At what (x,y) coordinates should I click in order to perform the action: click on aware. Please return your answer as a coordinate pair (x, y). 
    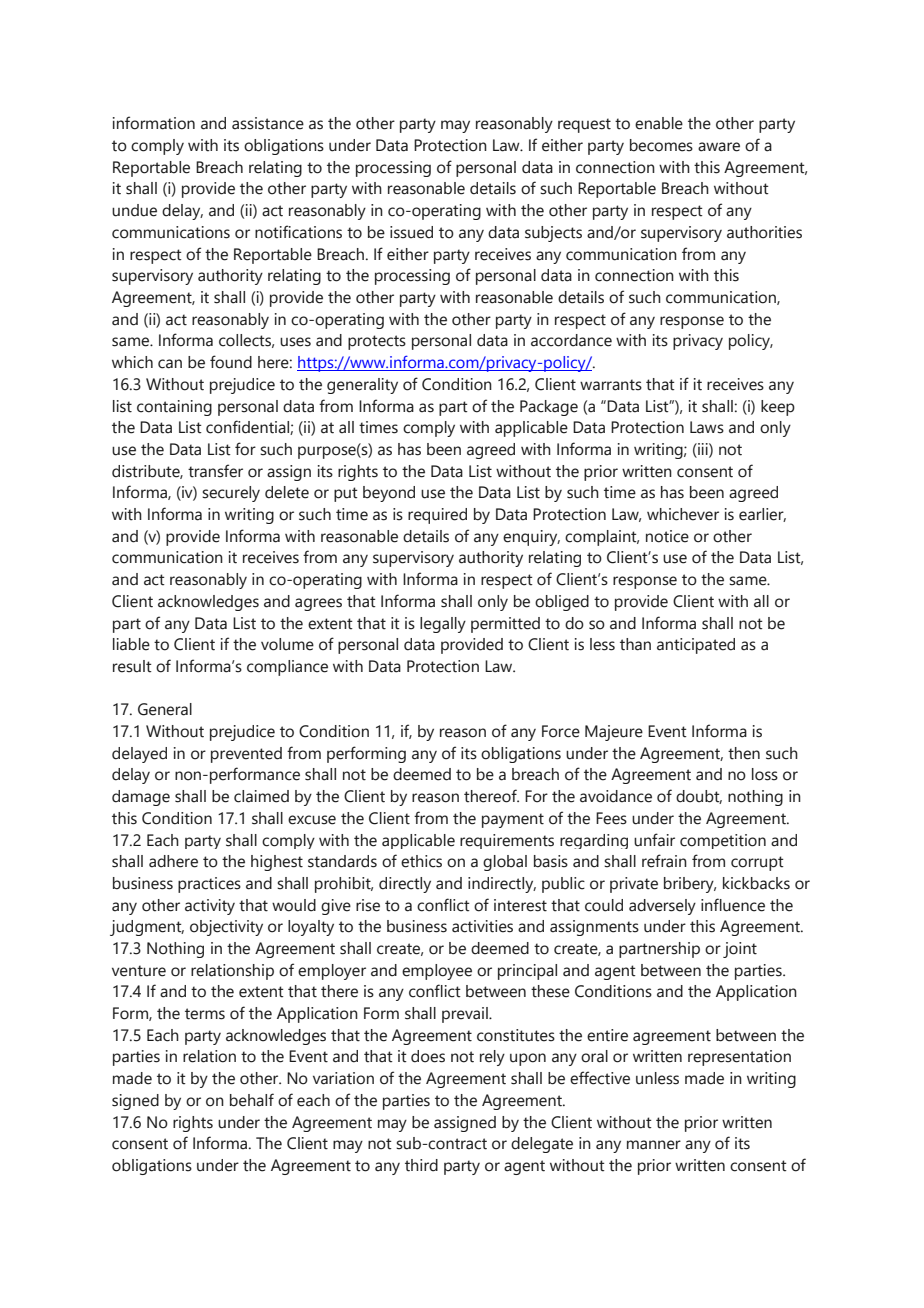
    Looking at the image, I should click on (719, 147).
